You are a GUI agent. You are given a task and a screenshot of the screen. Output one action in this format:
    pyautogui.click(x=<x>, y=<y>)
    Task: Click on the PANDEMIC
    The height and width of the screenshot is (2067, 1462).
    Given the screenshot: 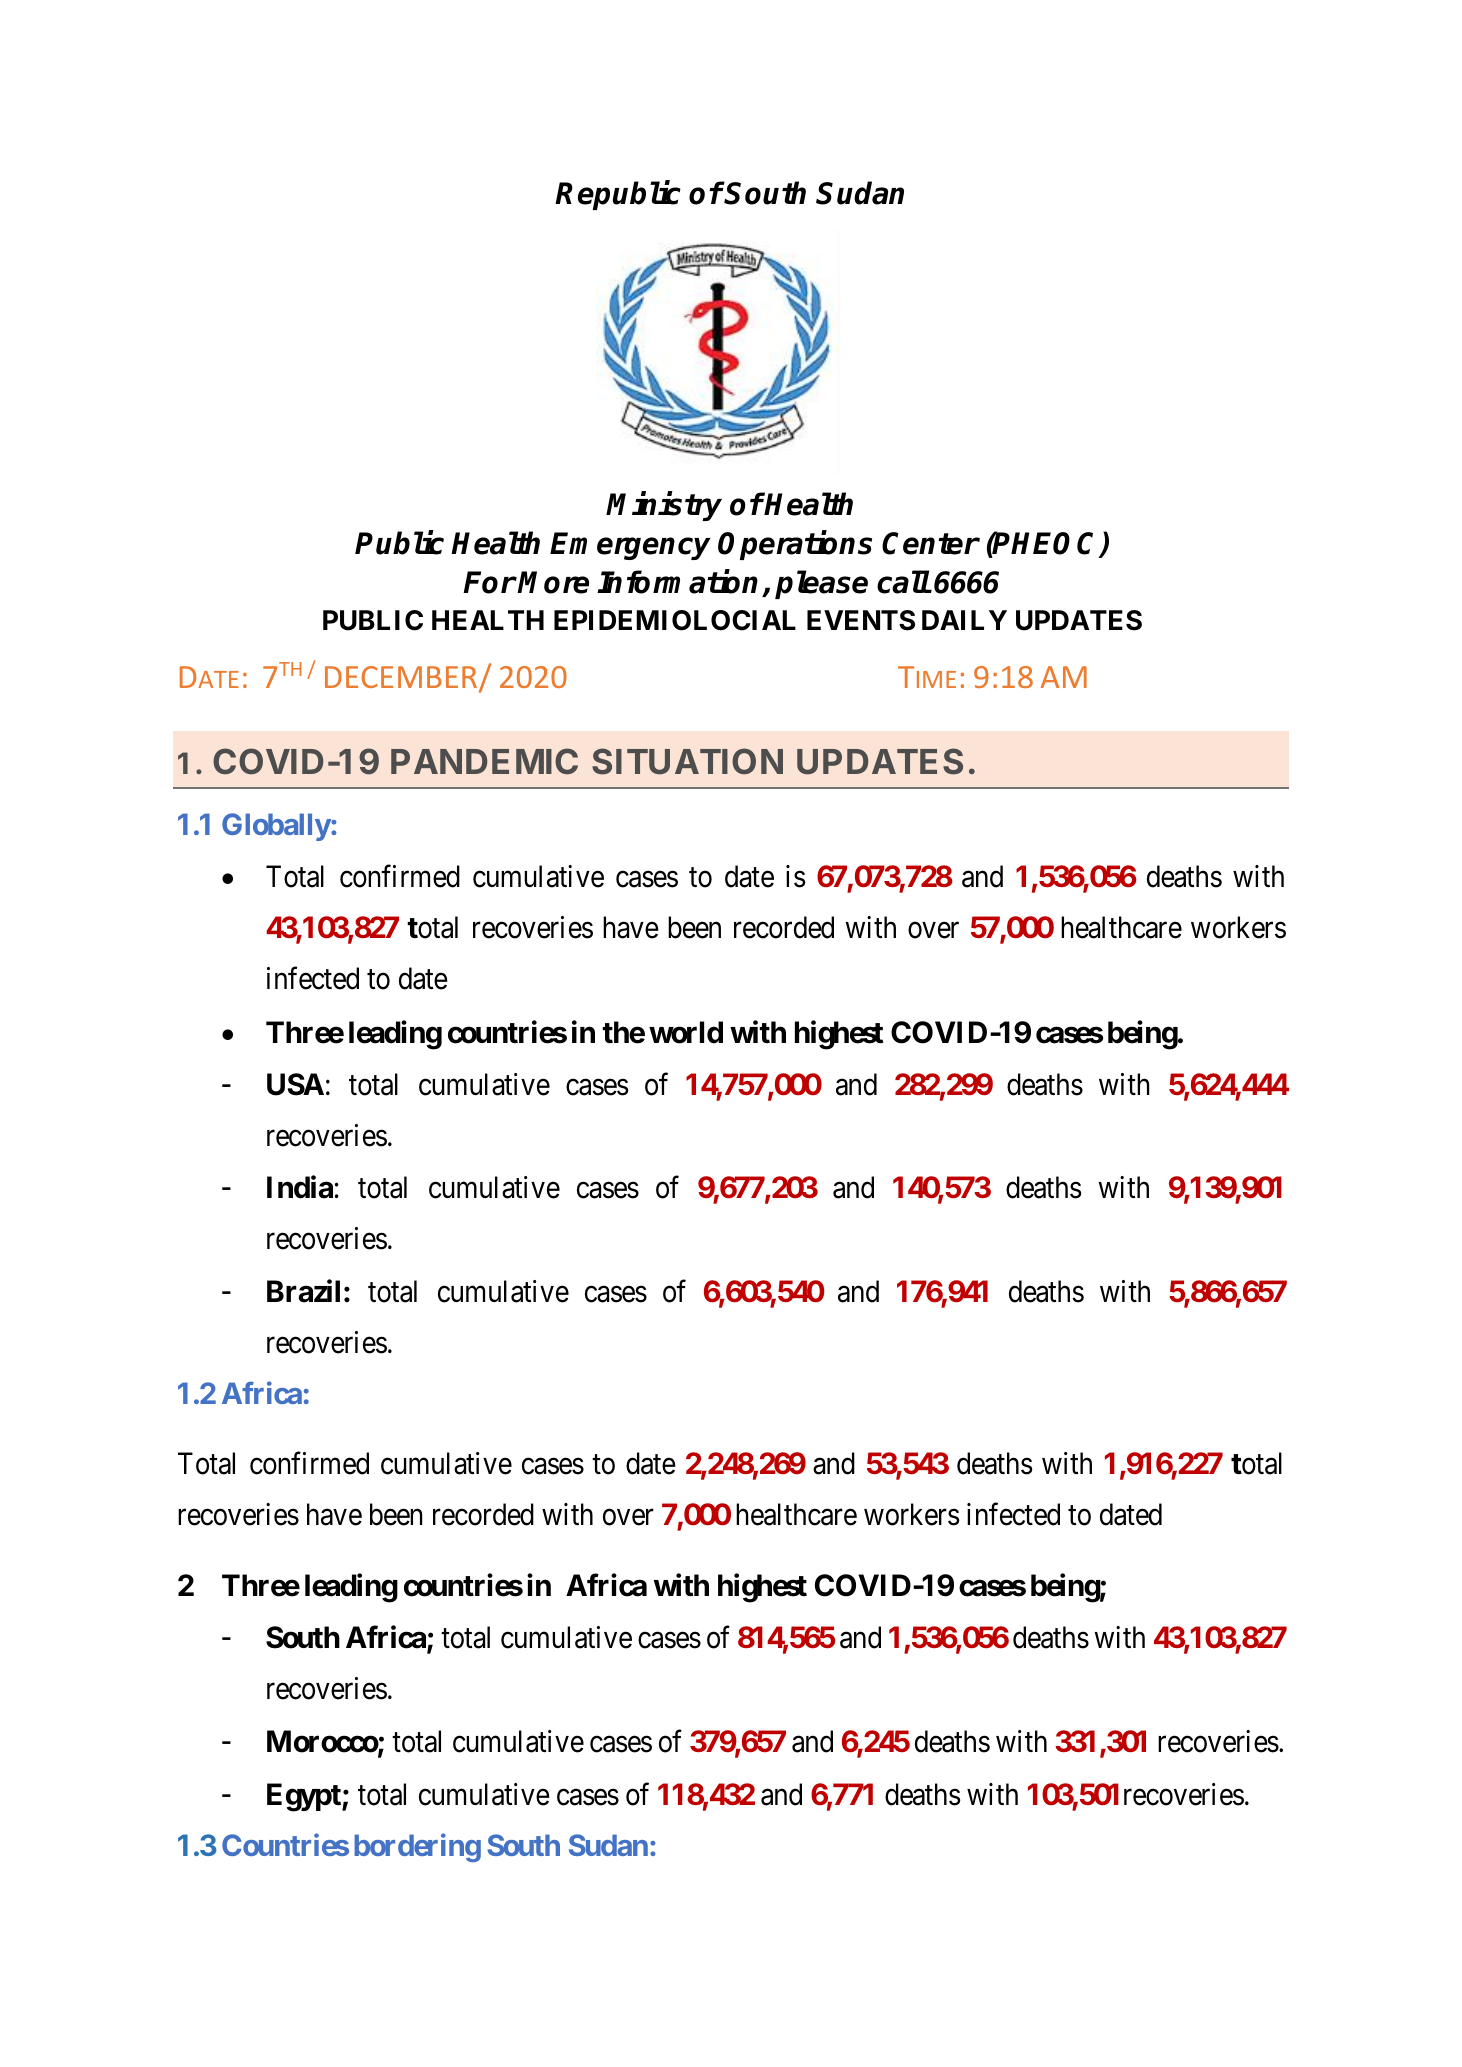 What is the action you would take?
    pyautogui.click(x=484, y=761)
